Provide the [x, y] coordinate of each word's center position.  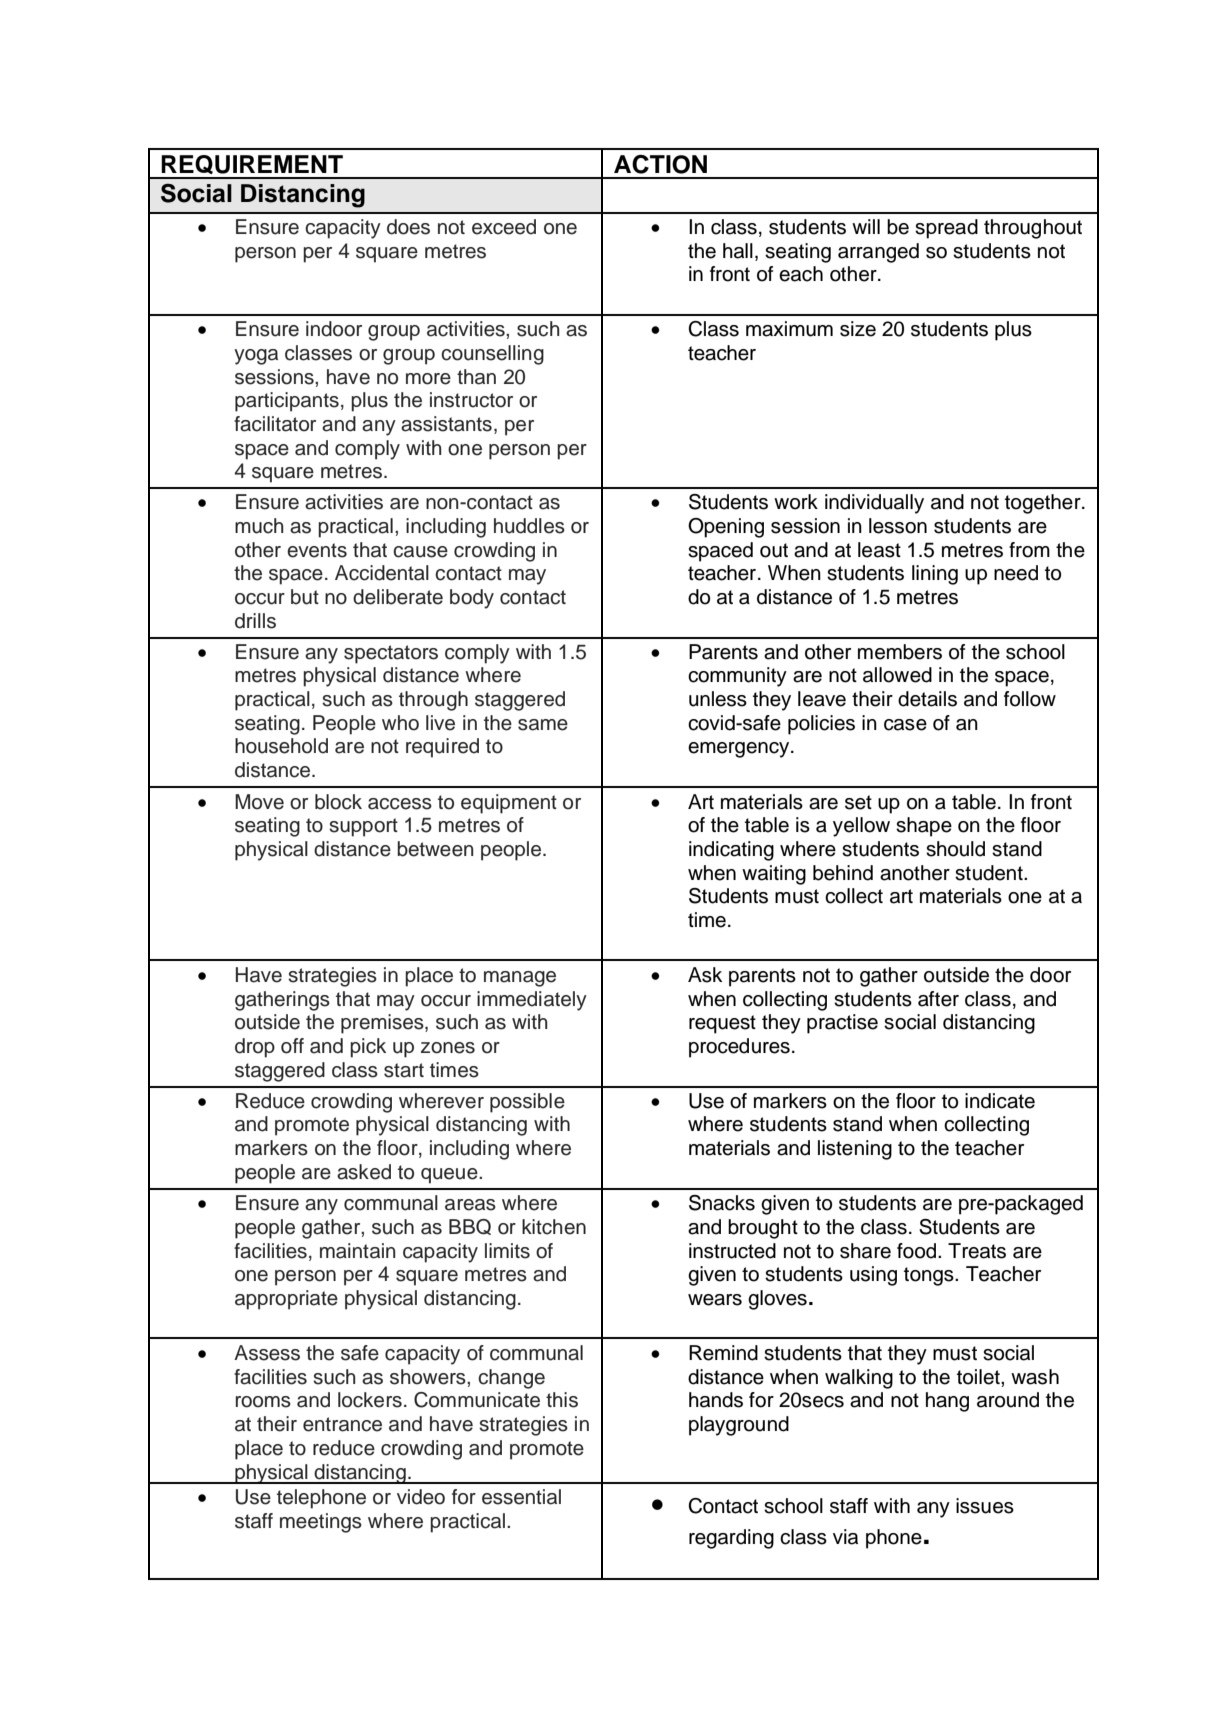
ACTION [660, 164]
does [408, 227]
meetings [321, 1523]
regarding [731, 1539]
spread [946, 229]
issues [985, 1506]
